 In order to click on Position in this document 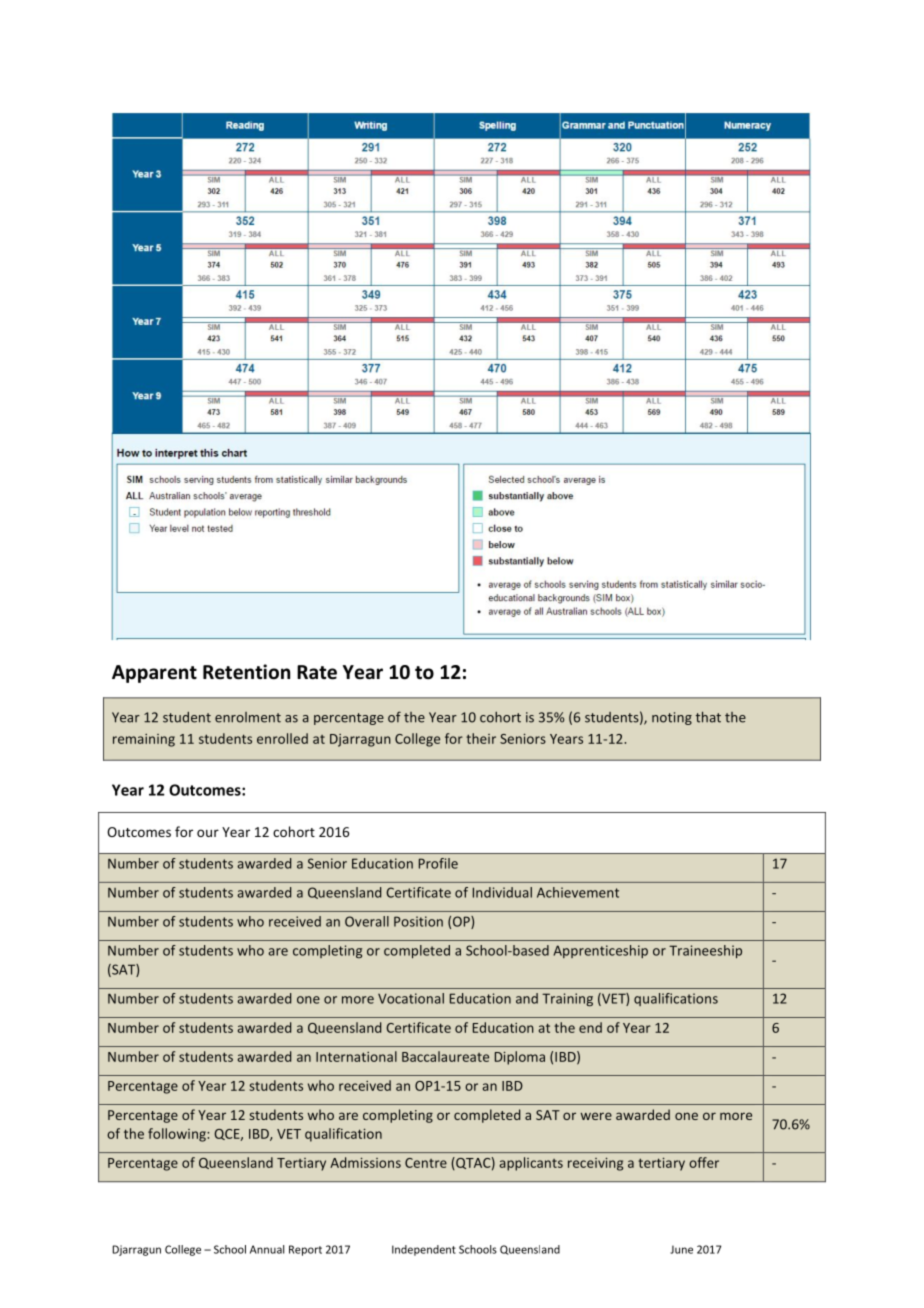, I will do `click(418, 921)`.
